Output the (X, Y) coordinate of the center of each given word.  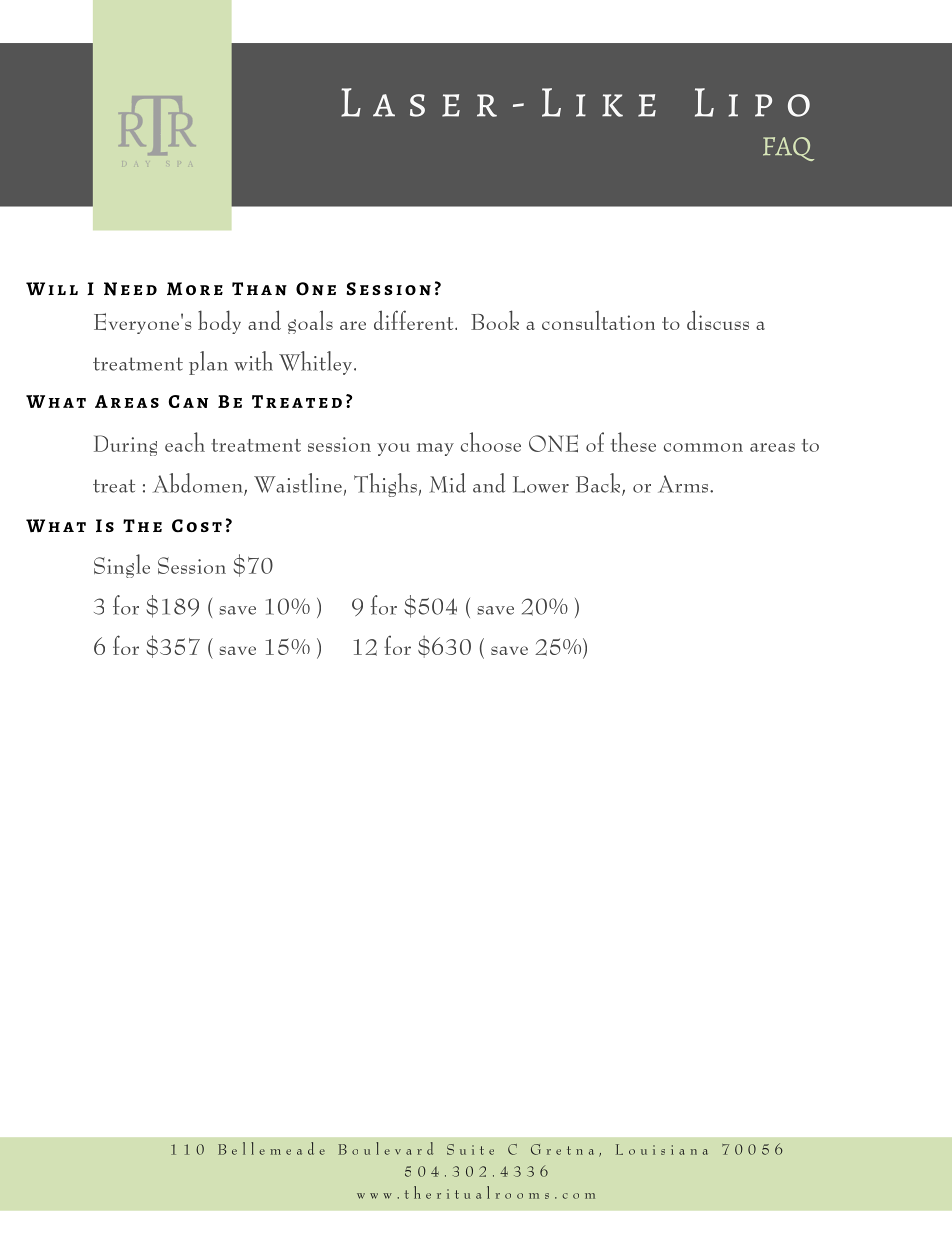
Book (495, 320)
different (415, 320)
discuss (718, 320)
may (435, 449)
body (219, 322)
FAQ (788, 149)
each (185, 442)
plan (208, 363)
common (703, 447)
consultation (598, 320)
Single (122, 566)
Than (259, 289)
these (633, 442)
